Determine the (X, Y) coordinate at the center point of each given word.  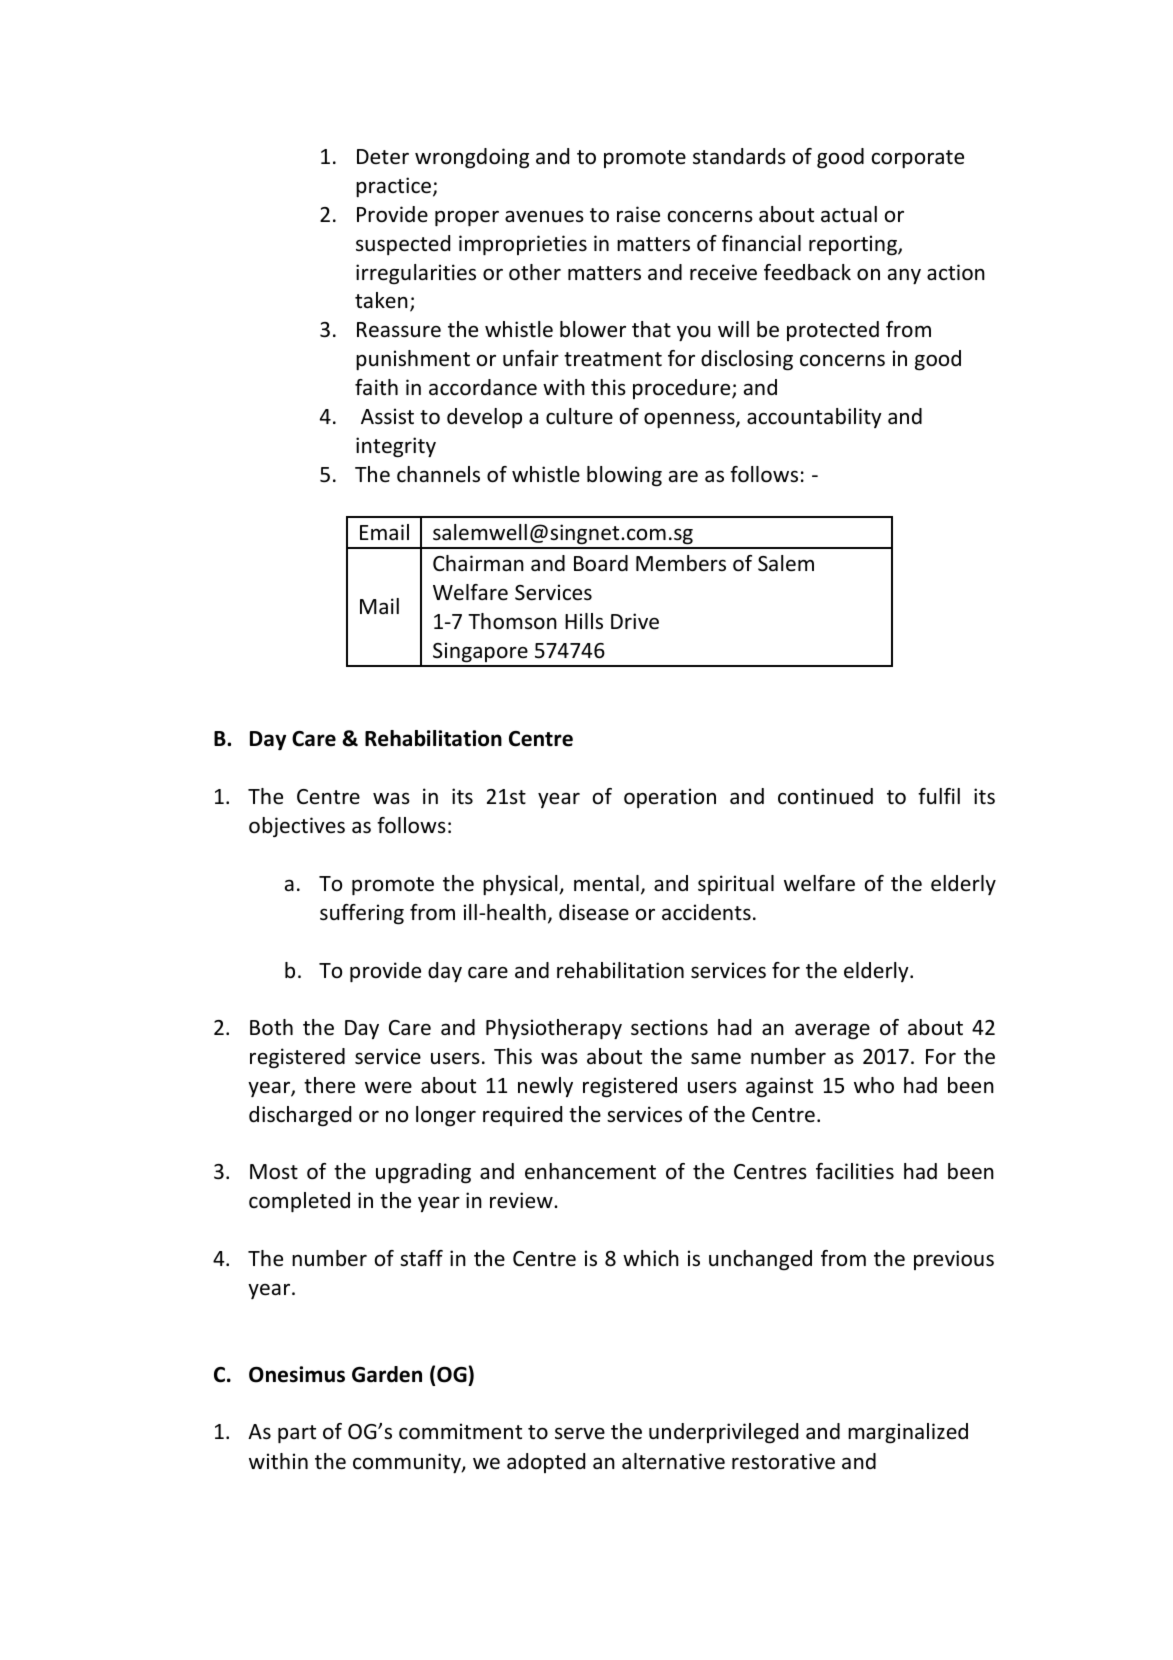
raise (638, 214)
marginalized (908, 1433)
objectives (297, 827)
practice (395, 187)
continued (825, 796)
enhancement (590, 1171)
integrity (396, 447)
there (329, 1085)
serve (580, 1434)
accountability (814, 418)
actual (849, 214)
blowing (624, 476)
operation (670, 798)
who (874, 1085)
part (297, 1434)
